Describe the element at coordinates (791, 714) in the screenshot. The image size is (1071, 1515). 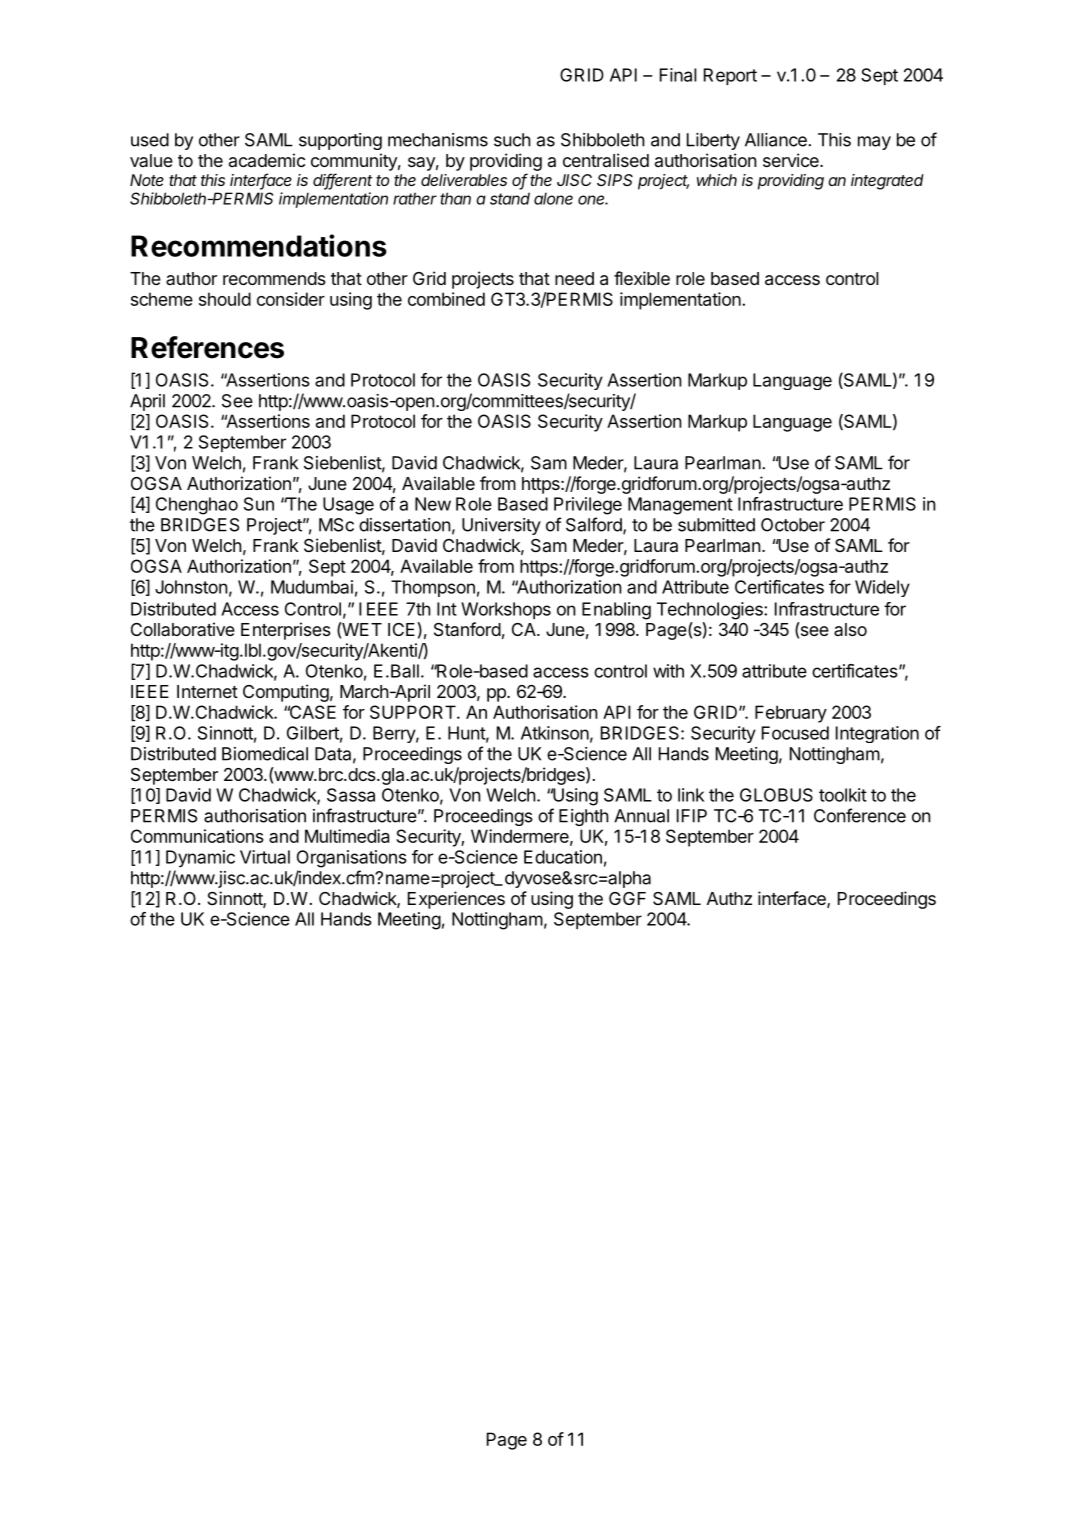
I see `February` at that location.
